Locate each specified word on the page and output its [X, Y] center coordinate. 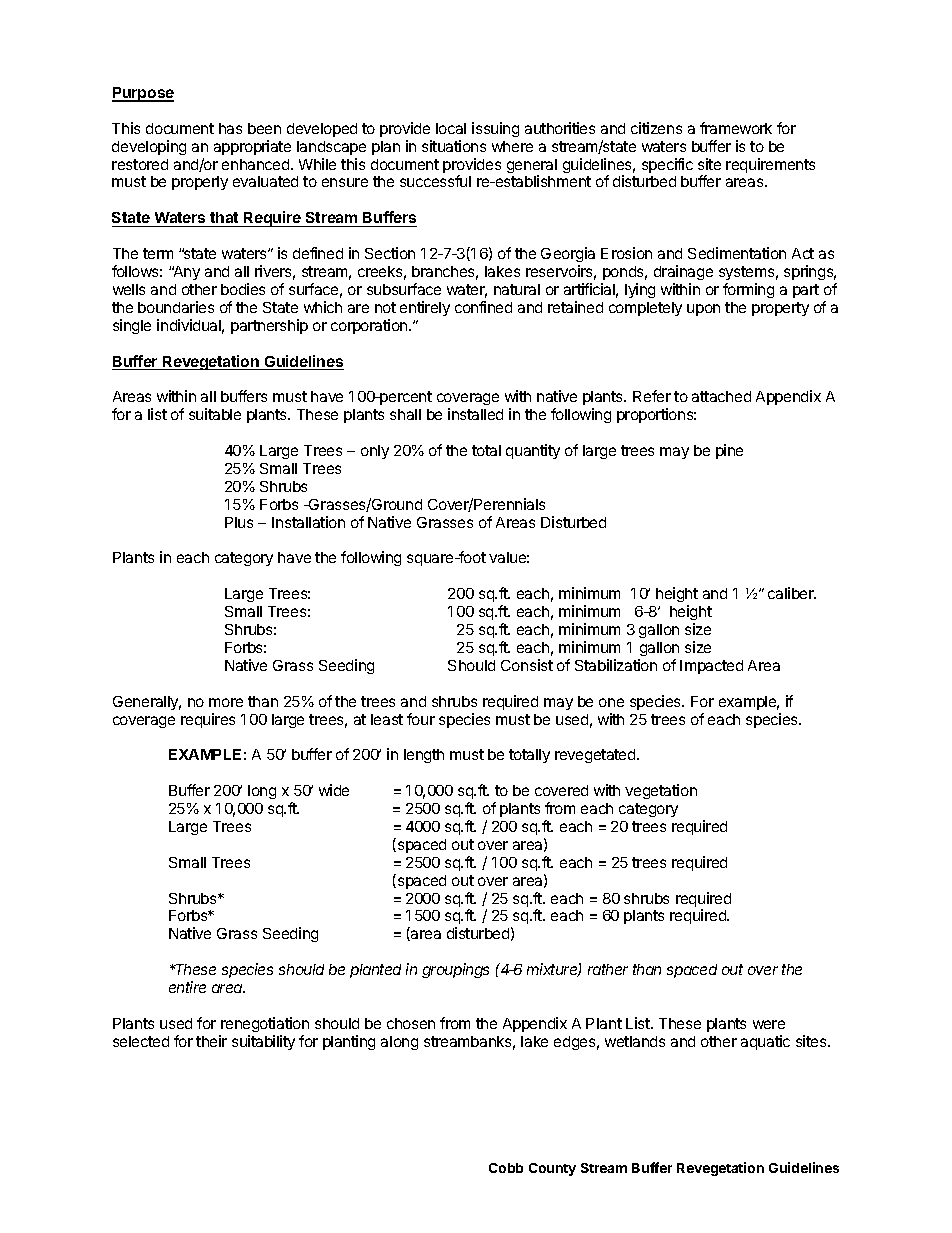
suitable [215, 414]
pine [729, 451]
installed [475, 414]
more [226, 702]
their [211, 1041]
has [230, 128]
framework [736, 128]
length [424, 756]
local [451, 128]
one [611, 702]
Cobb [506, 1168]
